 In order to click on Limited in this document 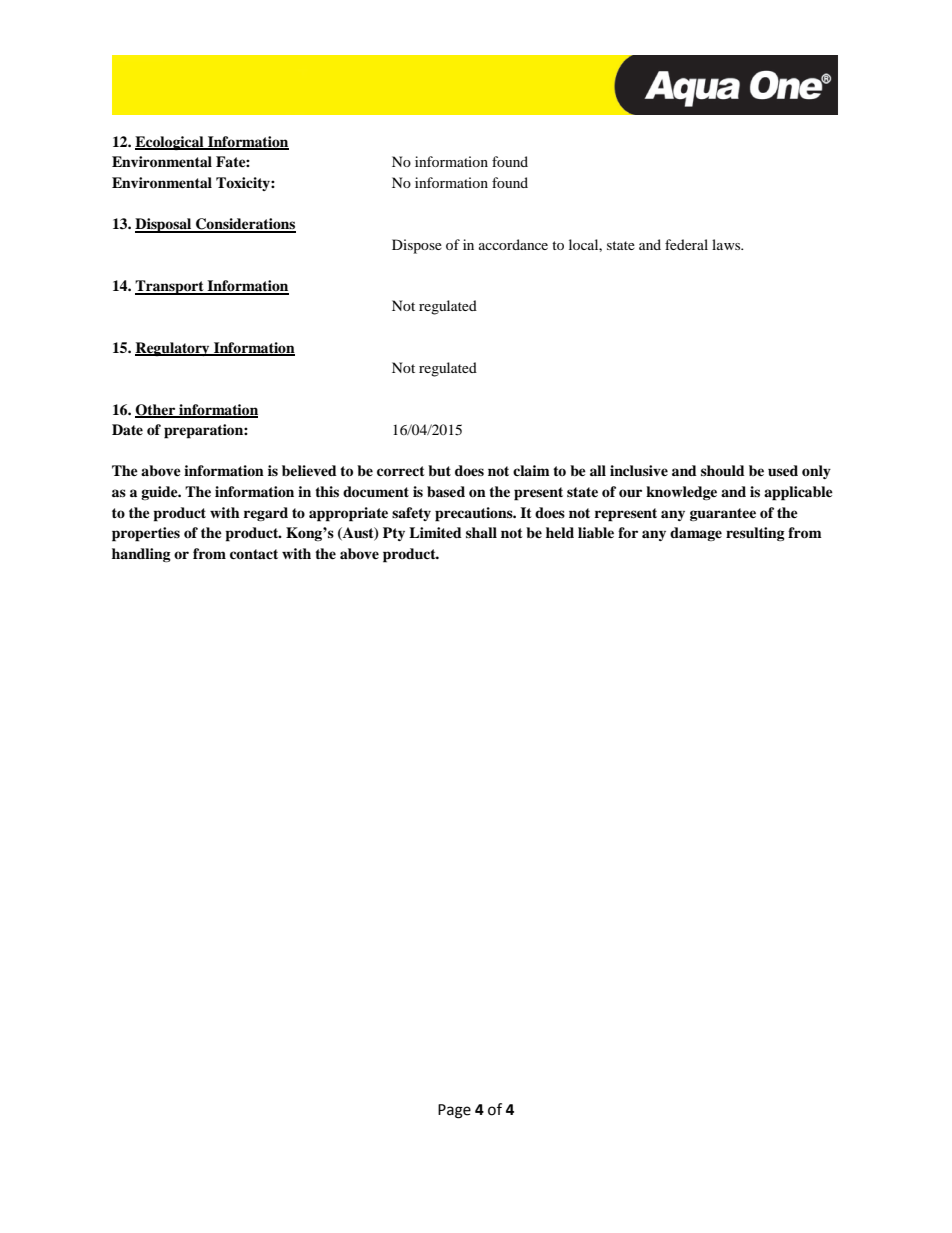, I will do `click(435, 532)`.
